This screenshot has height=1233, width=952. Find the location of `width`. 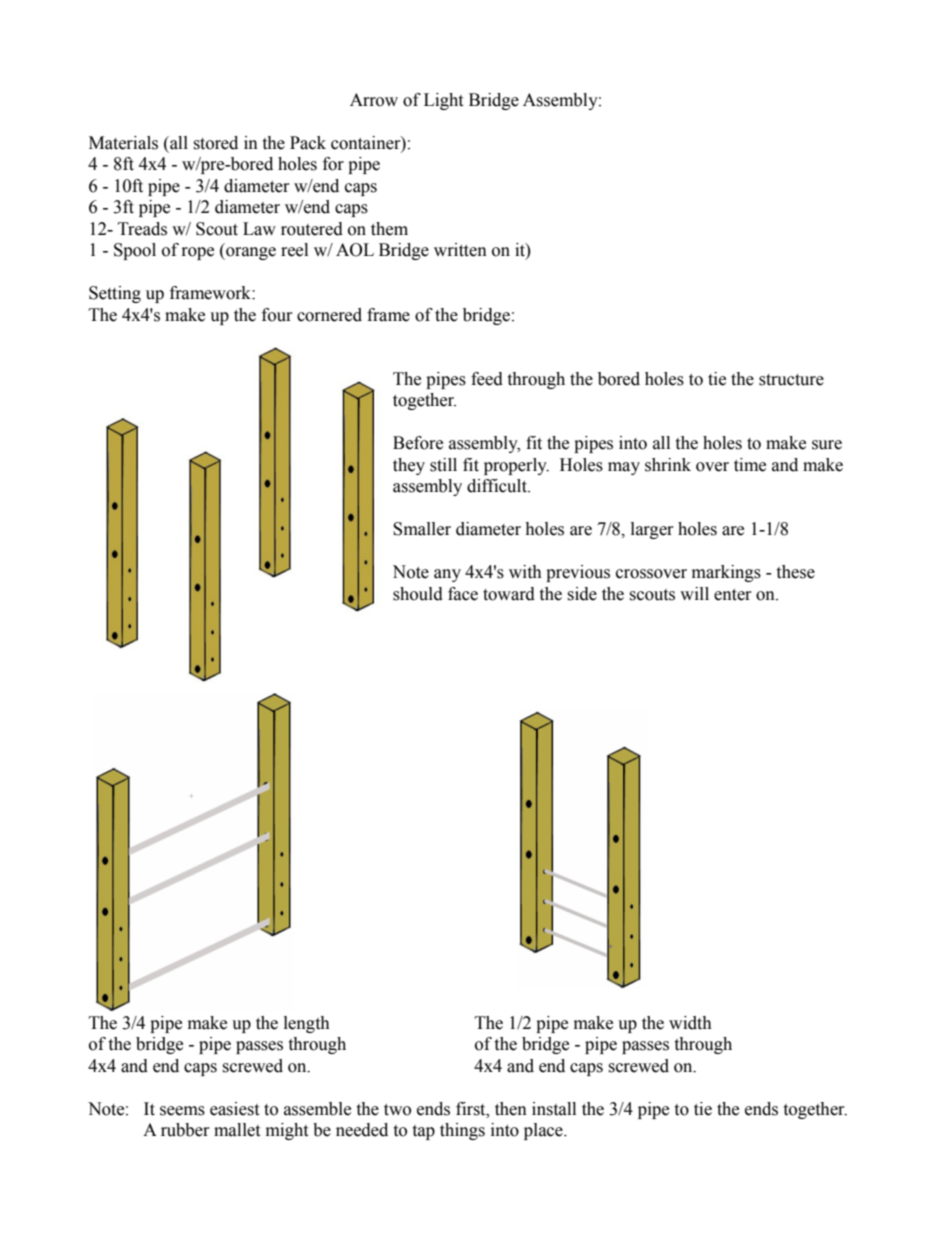

width is located at coordinates (690, 1023).
